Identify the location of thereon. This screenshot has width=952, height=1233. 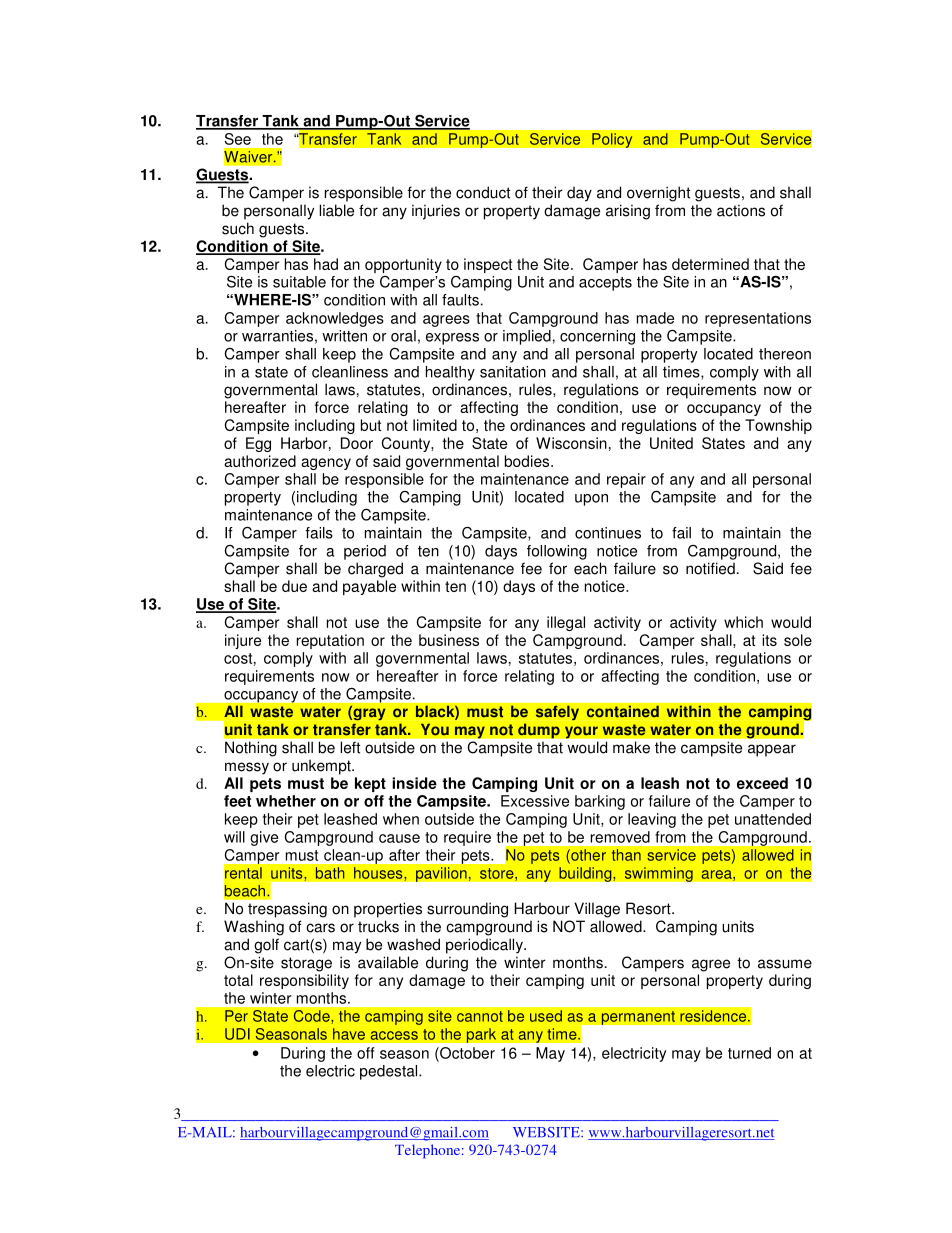
(785, 354).
